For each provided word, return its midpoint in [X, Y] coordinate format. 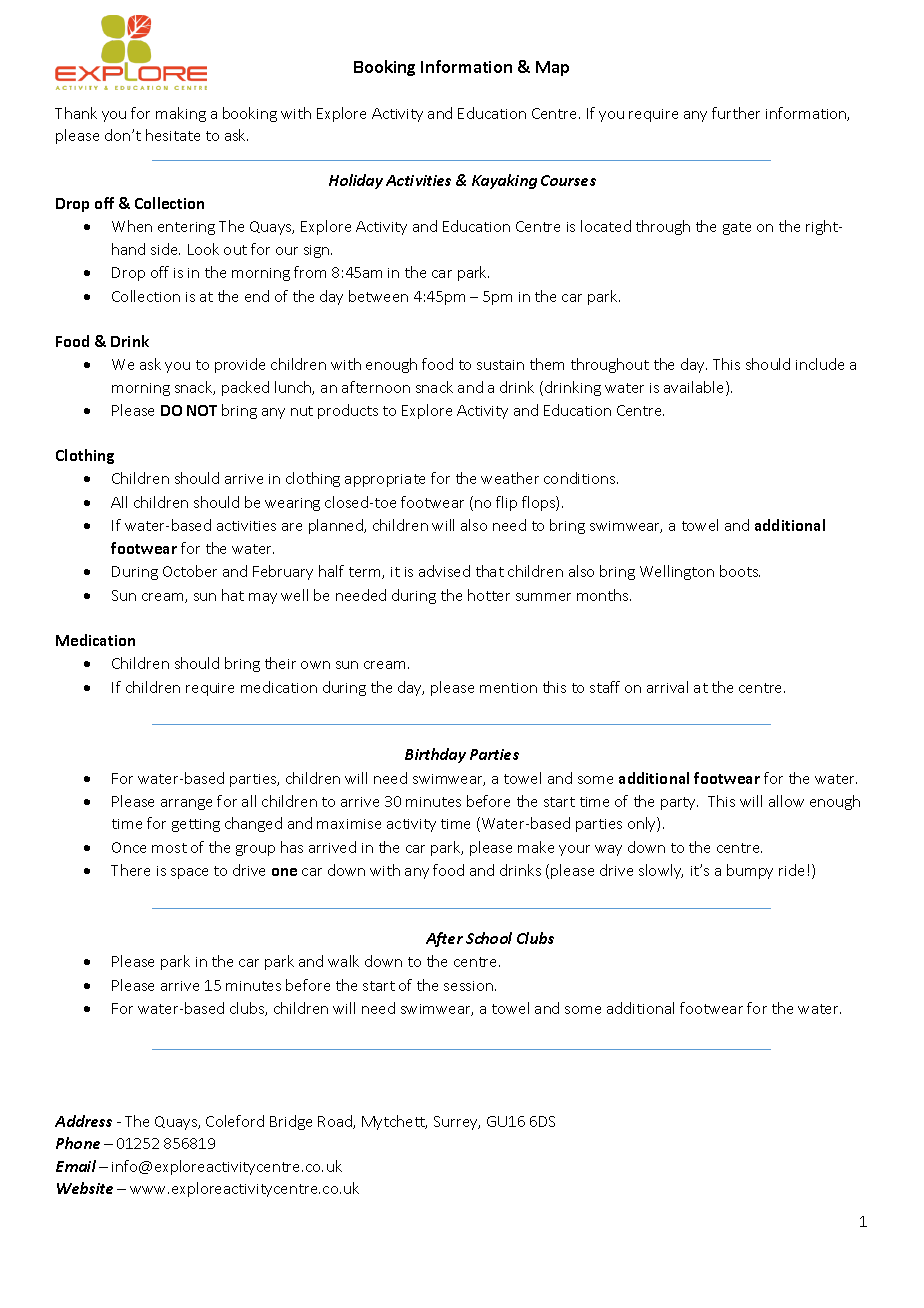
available [695, 388]
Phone [78, 1143]
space [189, 873]
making [181, 114]
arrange [186, 804]
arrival [667, 687]
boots [740, 571]
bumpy [750, 871]
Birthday [435, 755]
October [190, 571]
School [489, 938]
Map [552, 68]
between [378, 296]
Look [203, 249]
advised [444, 571]
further [736, 113]
